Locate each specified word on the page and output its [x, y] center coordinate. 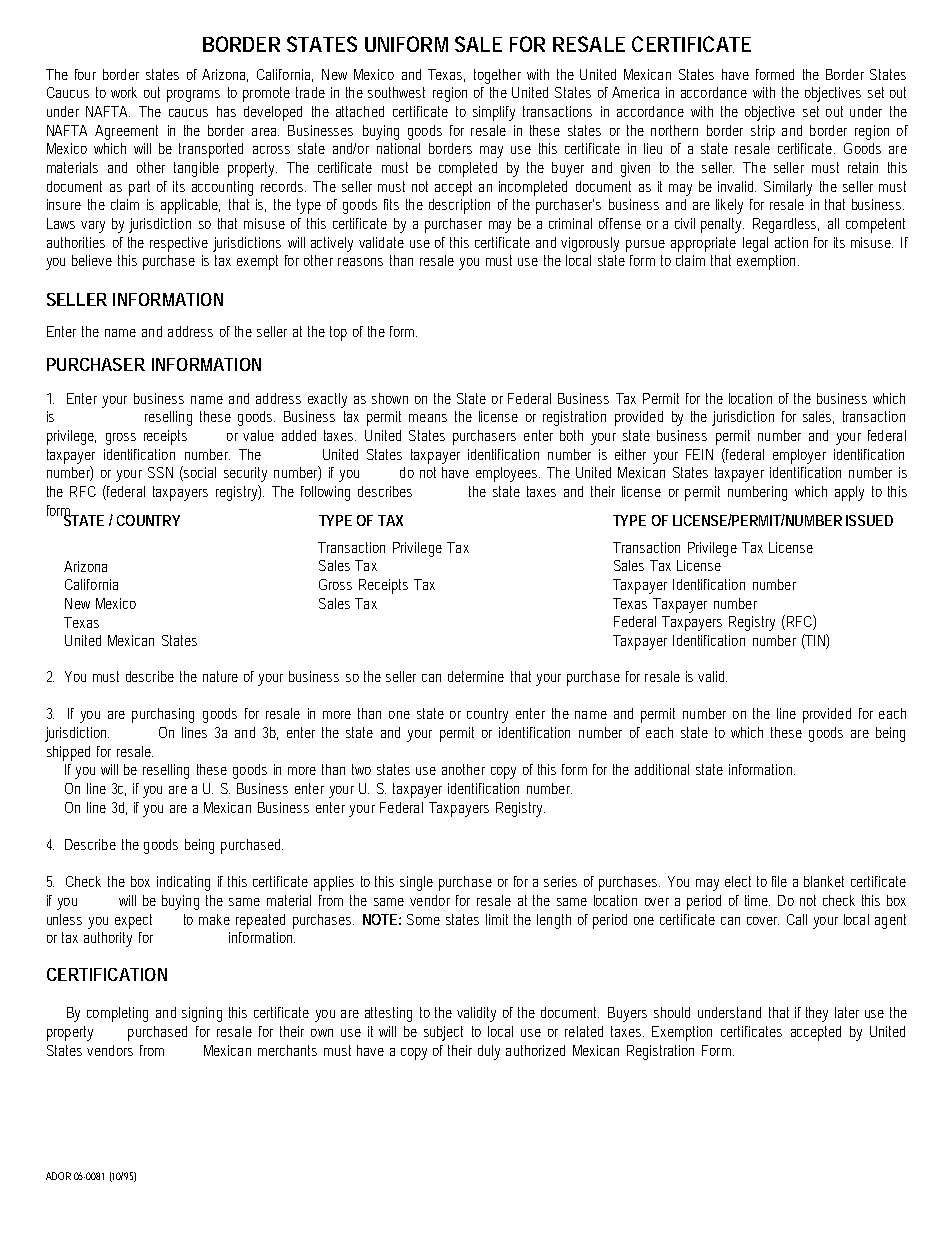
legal [755, 244]
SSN [160, 472]
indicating [183, 883]
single [416, 883]
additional [662, 769]
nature [220, 676]
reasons [360, 262]
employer [799, 456]
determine [476, 676]
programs [193, 96]
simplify [494, 113]
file [779, 881]
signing [202, 1014]
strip [763, 132]
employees [508, 474]
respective [179, 244]
